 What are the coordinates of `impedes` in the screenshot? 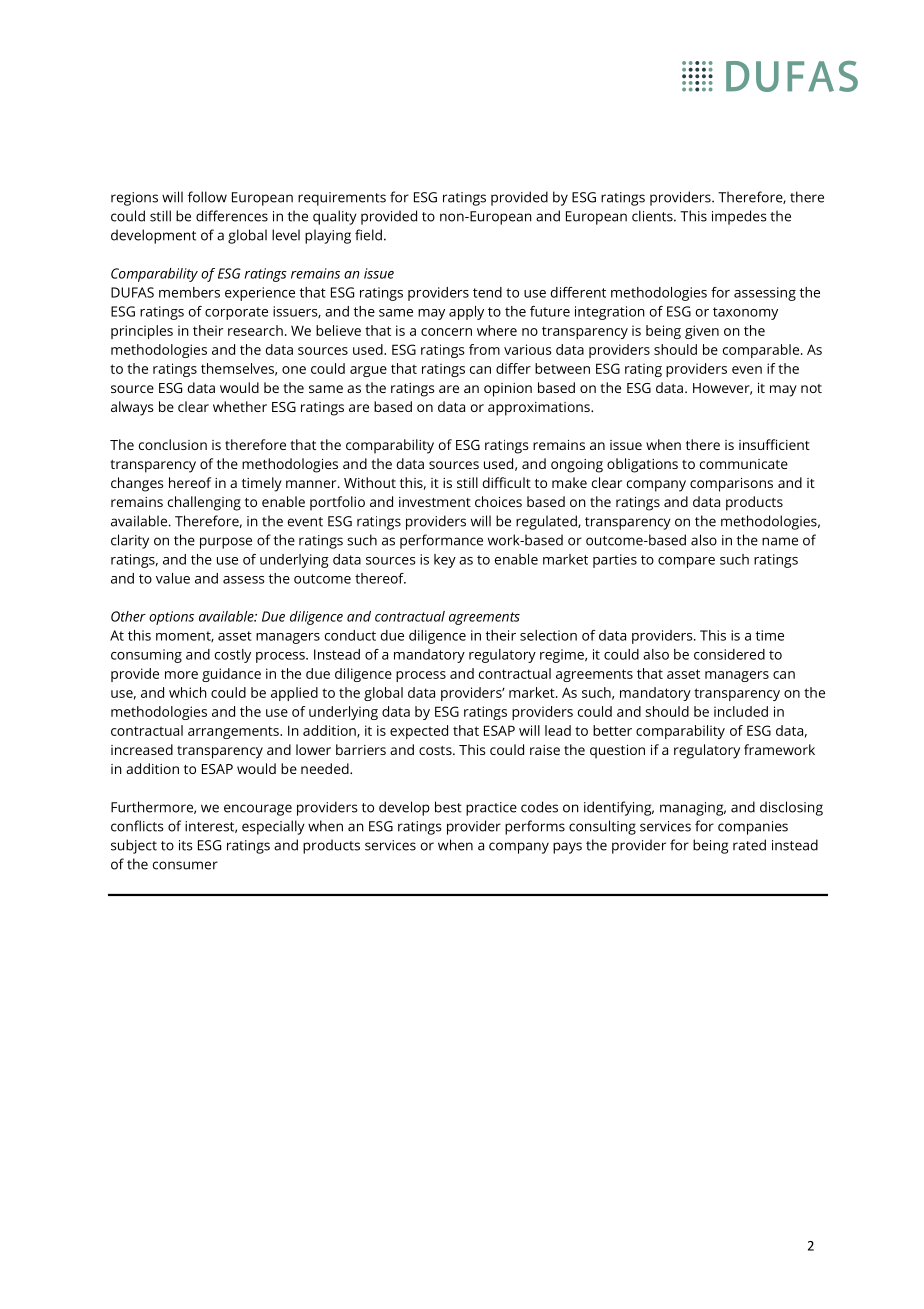 It's located at (739, 217).
